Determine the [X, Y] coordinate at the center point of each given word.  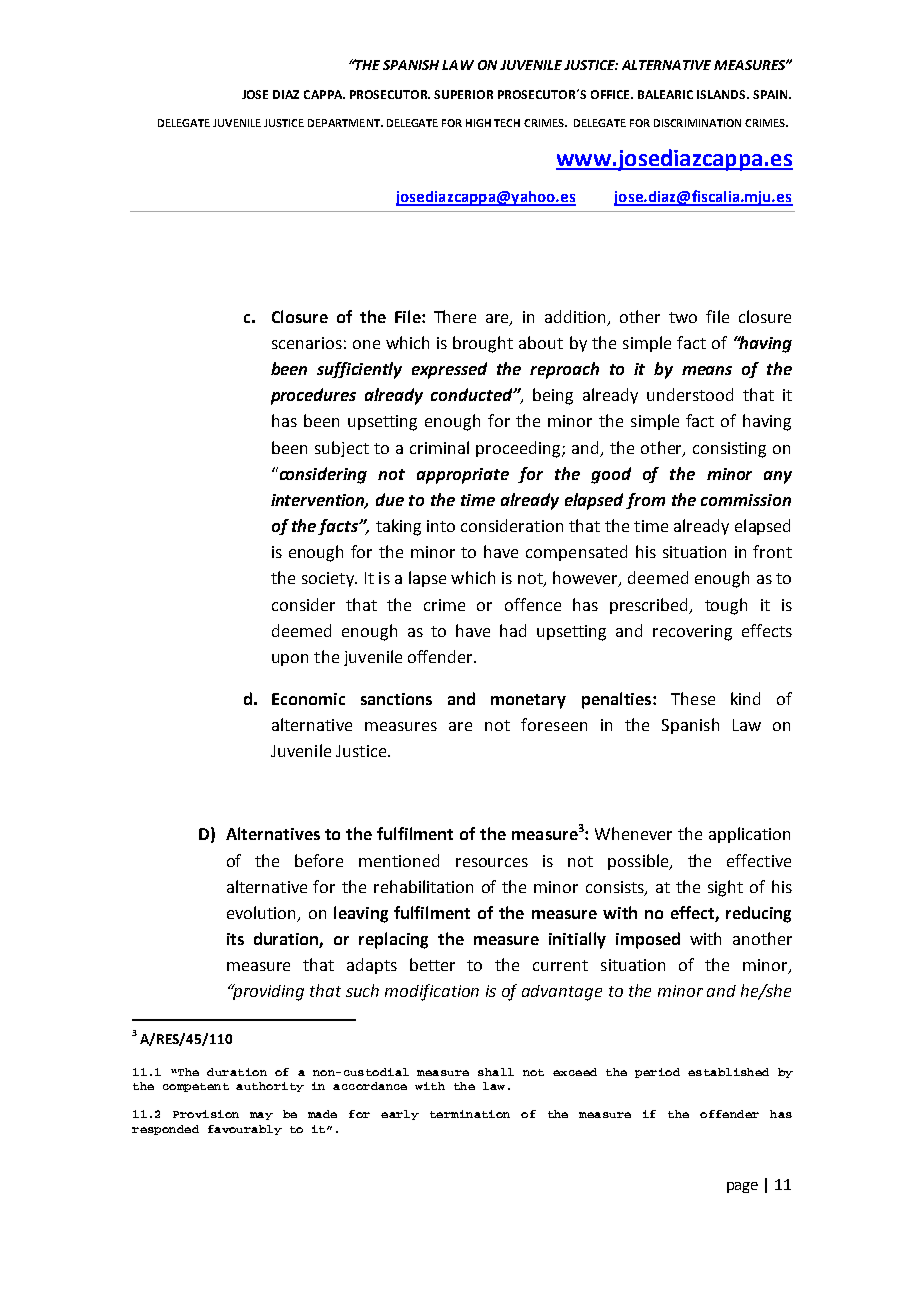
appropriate [463, 476]
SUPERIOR [463, 94]
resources [492, 862]
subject [342, 449]
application [749, 835]
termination [470, 1114]
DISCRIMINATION [697, 123]
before [319, 860]
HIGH [478, 123]
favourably [245, 1130]
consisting [729, 450]
